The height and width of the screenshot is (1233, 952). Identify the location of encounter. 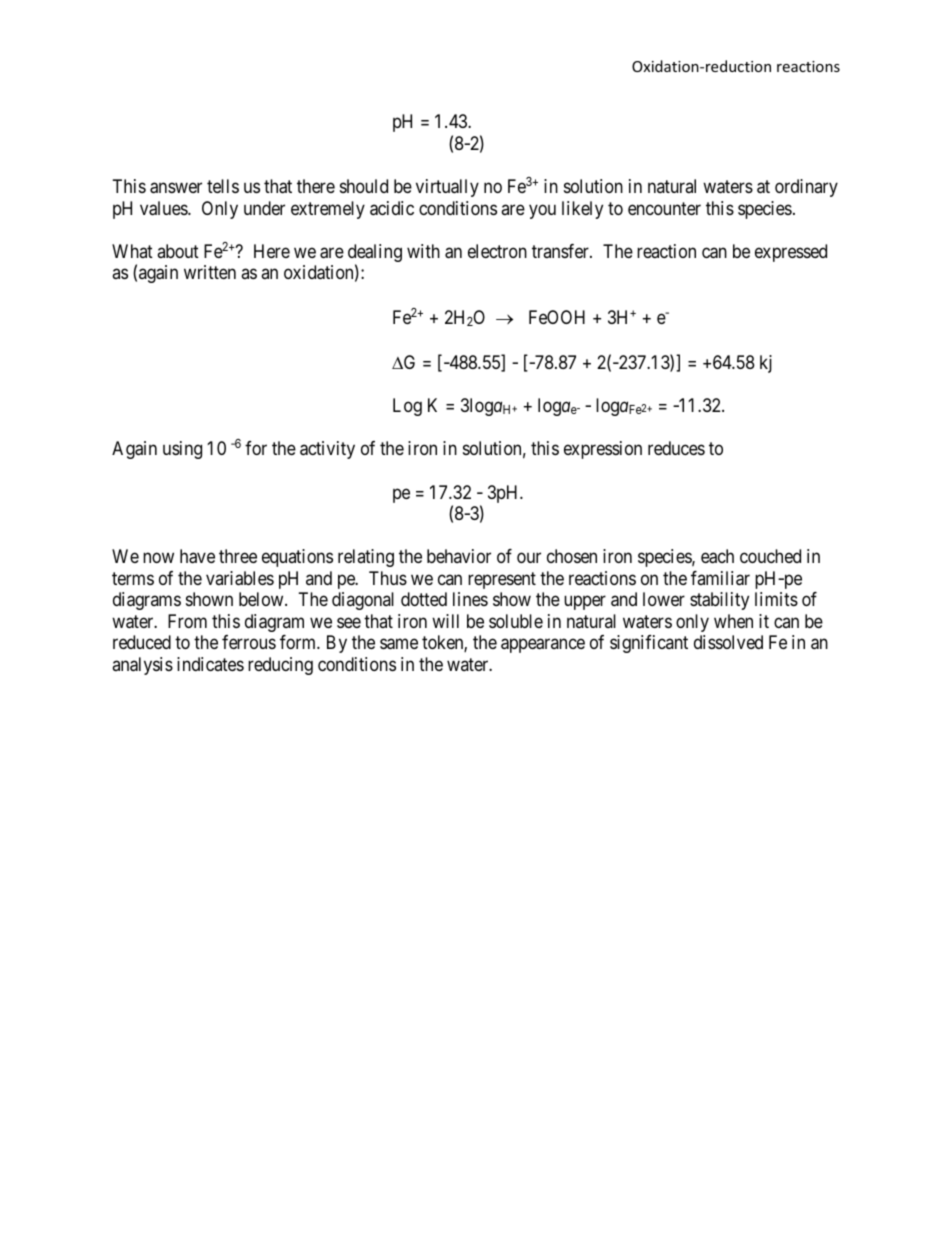
(664, 208).
